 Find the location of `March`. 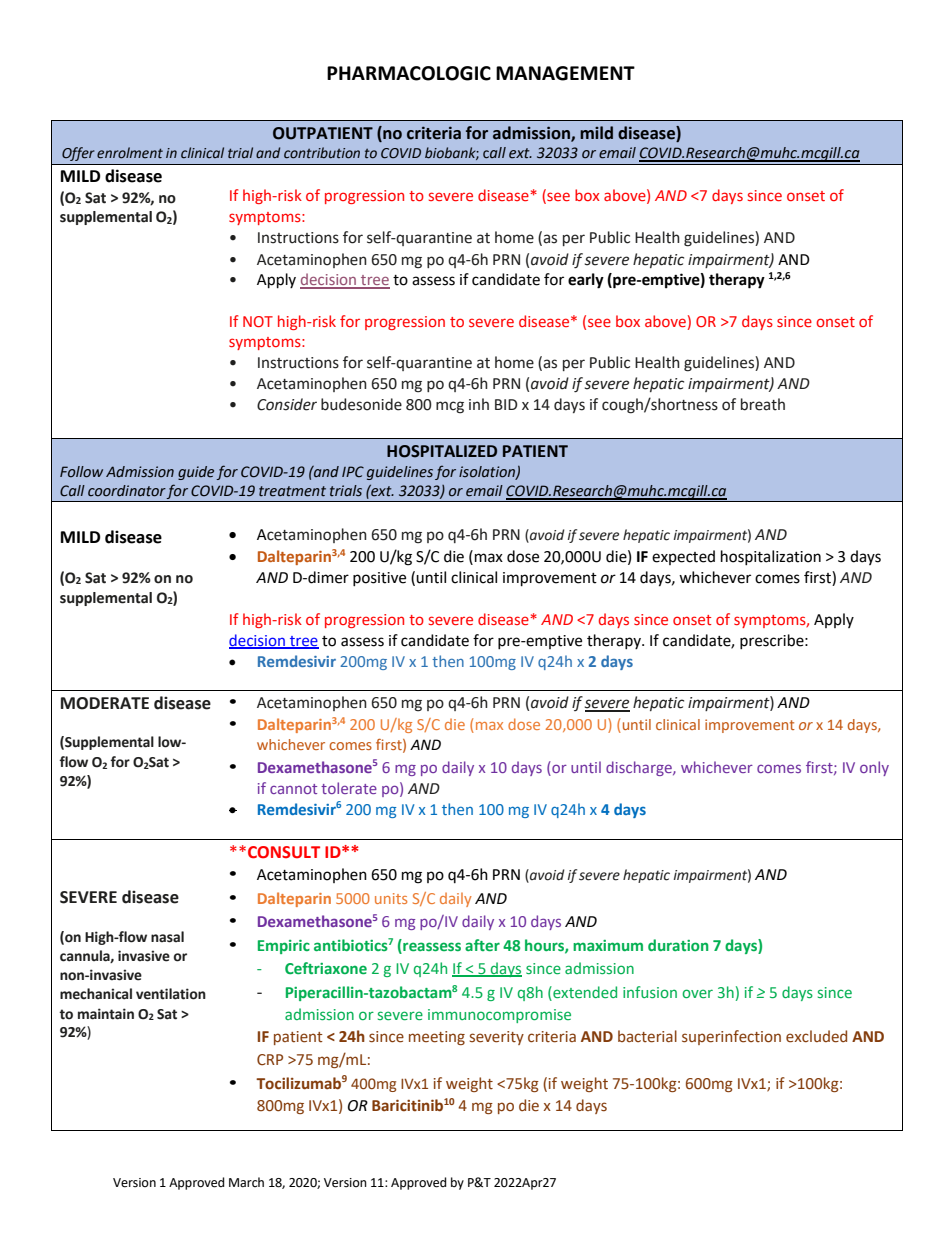

March is located at coordinates (246, 1182).
